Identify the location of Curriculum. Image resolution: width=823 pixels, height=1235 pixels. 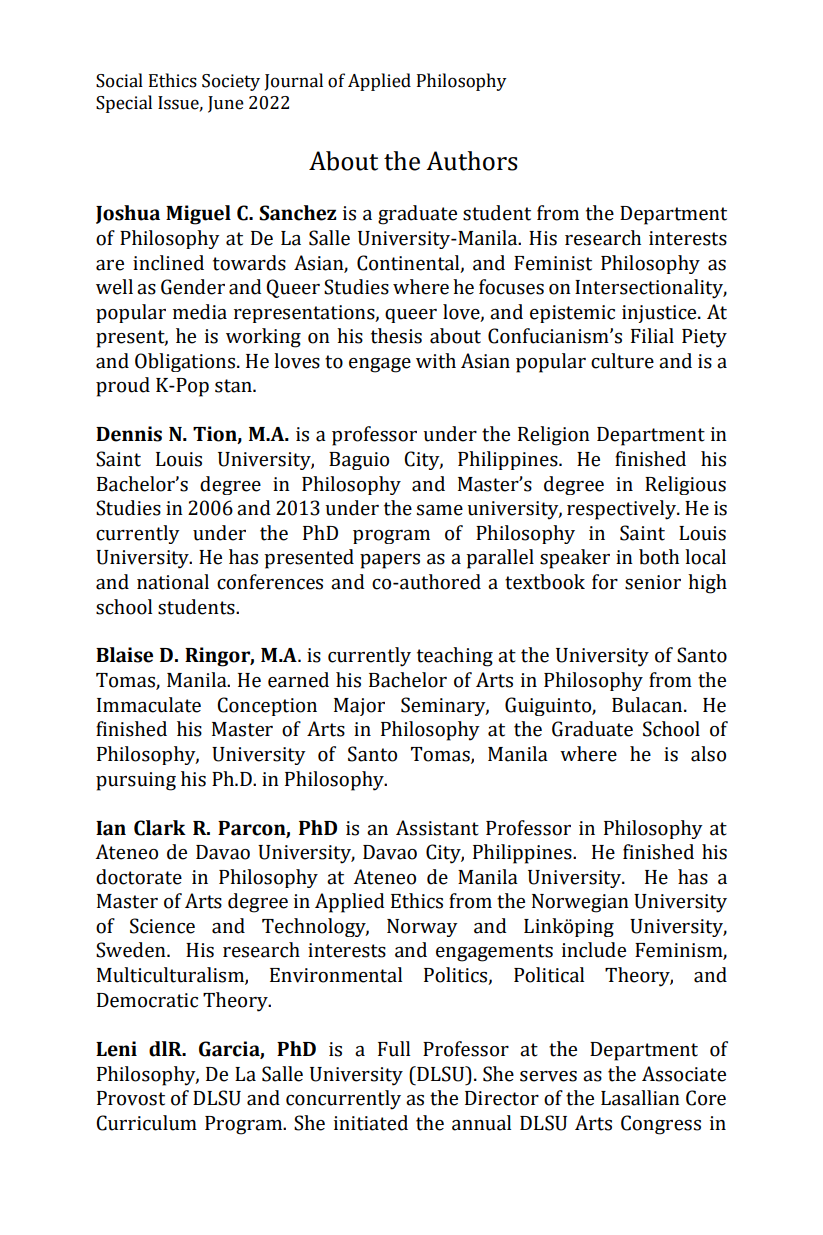
(146, 1123).
